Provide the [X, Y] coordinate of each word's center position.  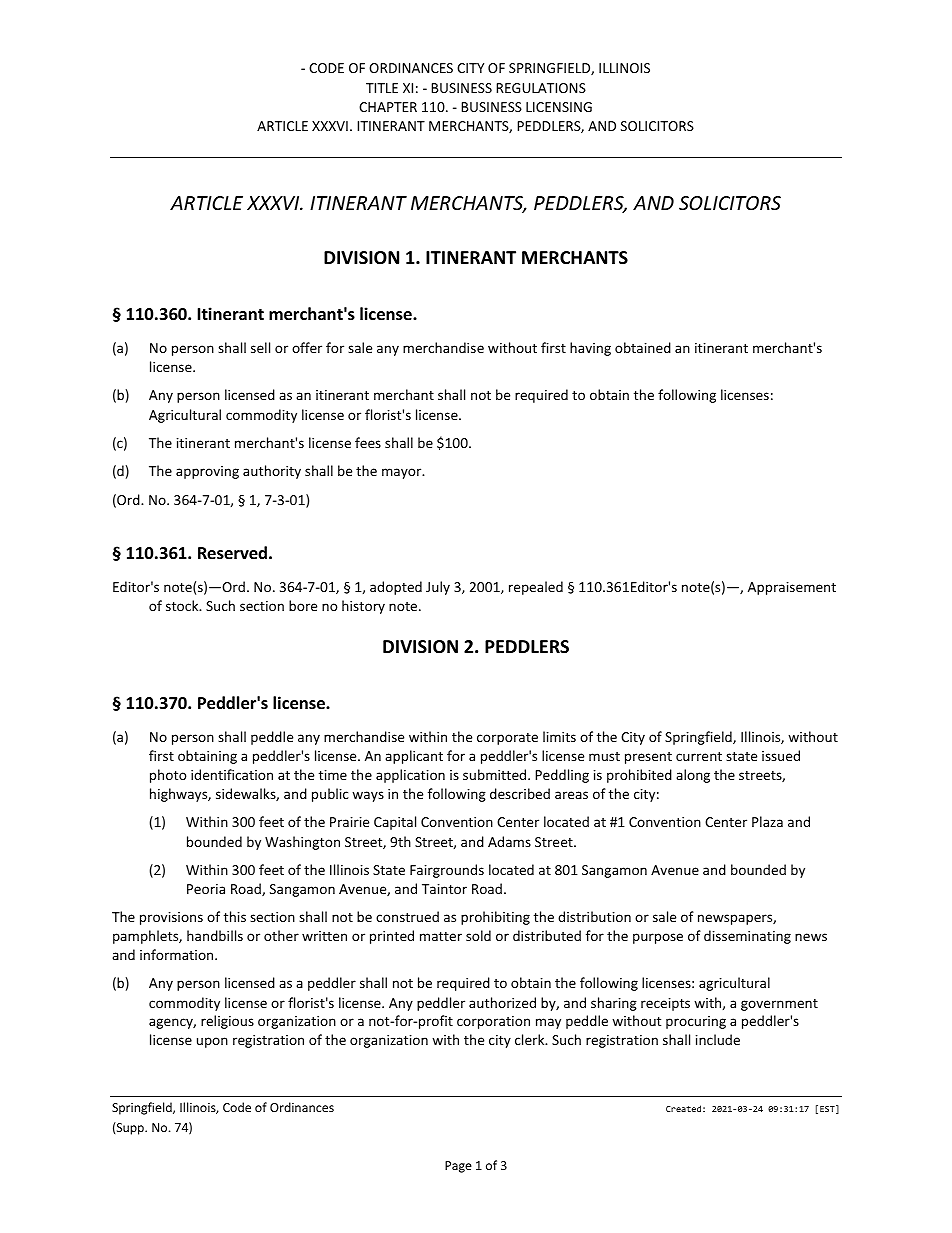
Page [458, 1167]
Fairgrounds [447, 871]
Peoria [206, 889]
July [438, 588]
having [590, 349]
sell [260, 347]
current [699, 756]
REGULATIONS [541, 88]
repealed [536, 588]
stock [183, 605]
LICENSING [559, 107]
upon [212, 1042]
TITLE [382, 88]
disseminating [747, 937]
